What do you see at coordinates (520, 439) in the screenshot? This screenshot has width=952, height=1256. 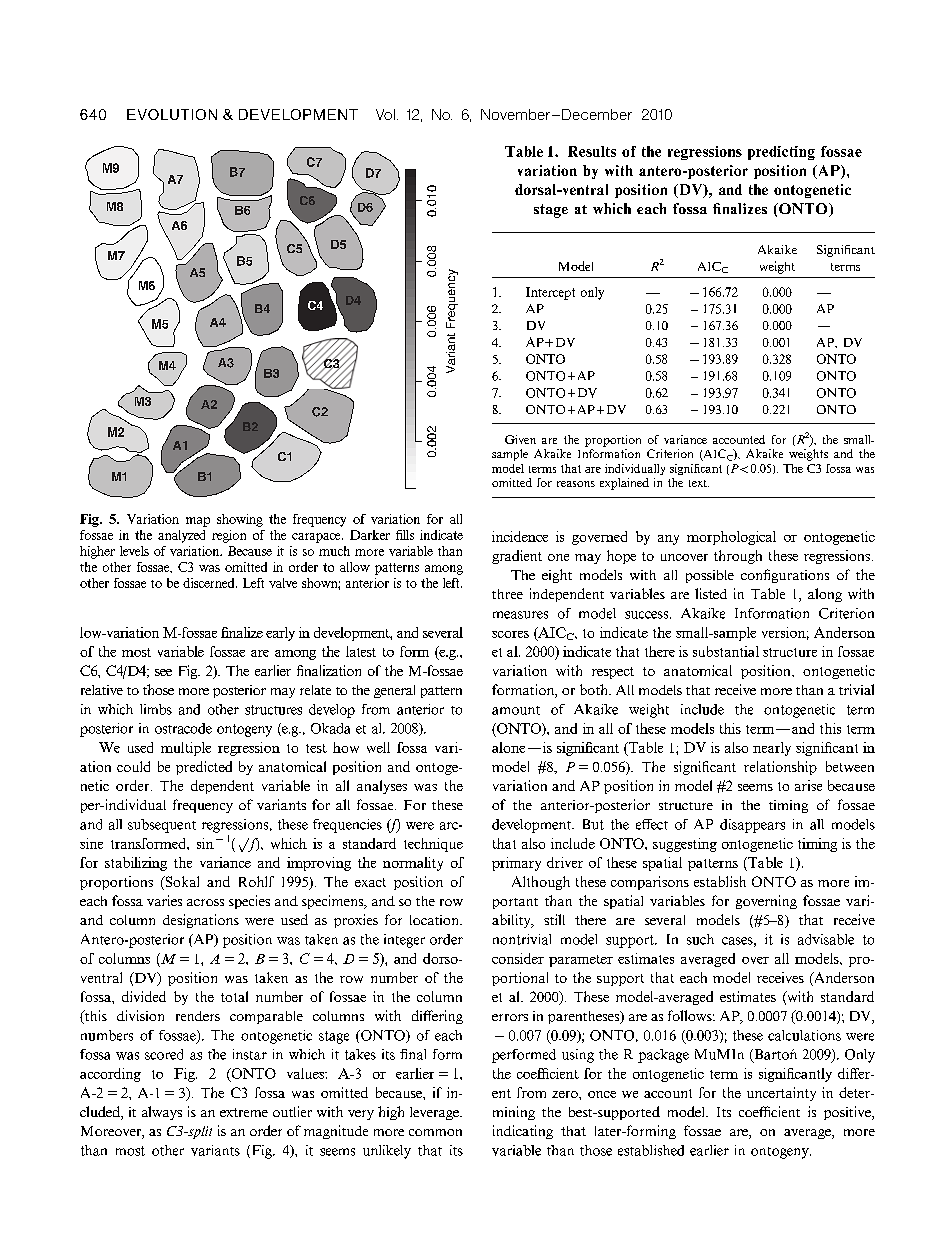 I see `Given` at bounding box center [520, 439].
